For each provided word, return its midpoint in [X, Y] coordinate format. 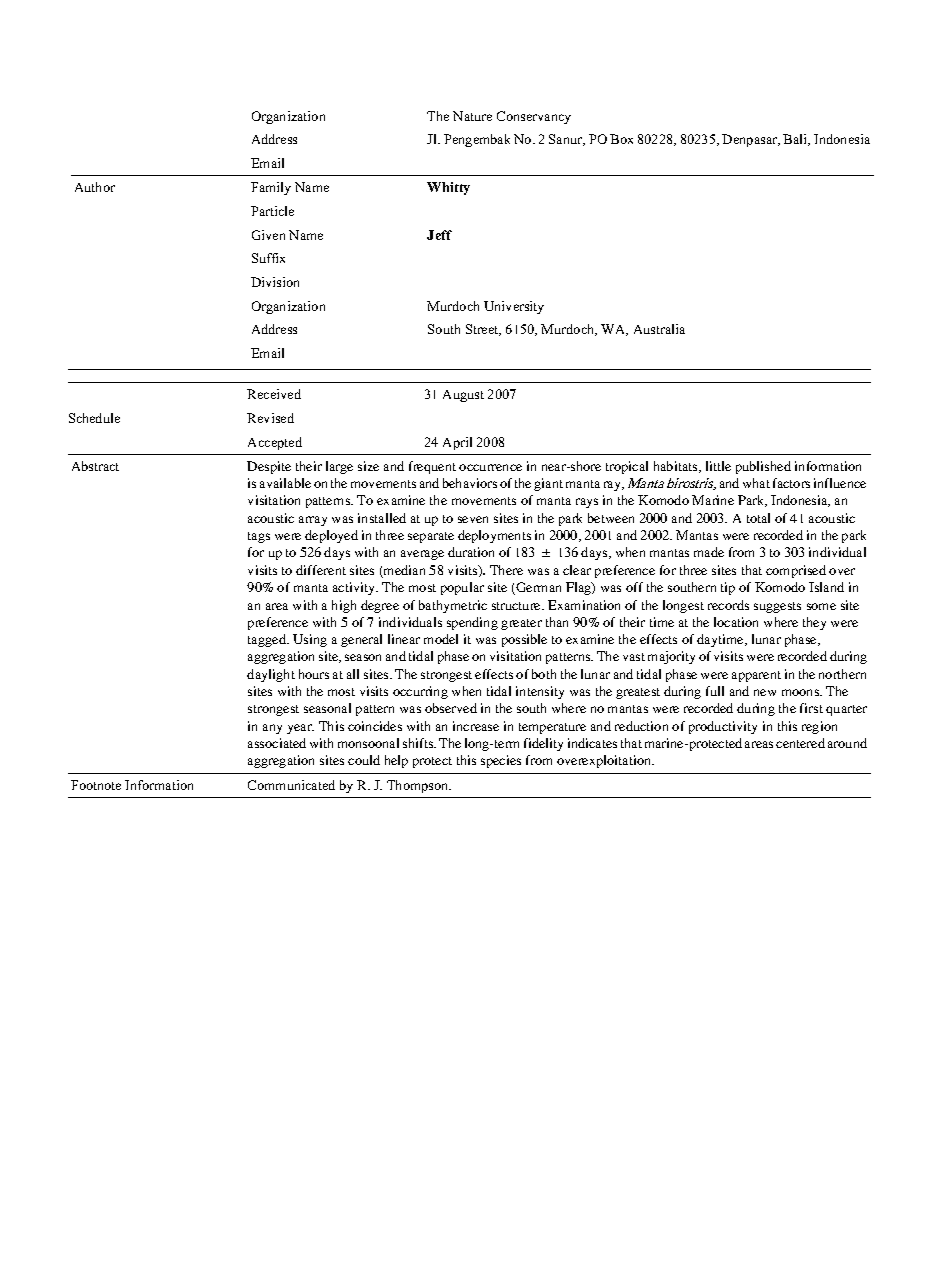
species [501, 761]
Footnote [96, 785]
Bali [796, 140]
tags [259, 537]
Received [274, 394]
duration [471, 552]
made [709, 552]
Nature [472, 116]
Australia [659, 329]
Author [95, 187]
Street [483, 330]
